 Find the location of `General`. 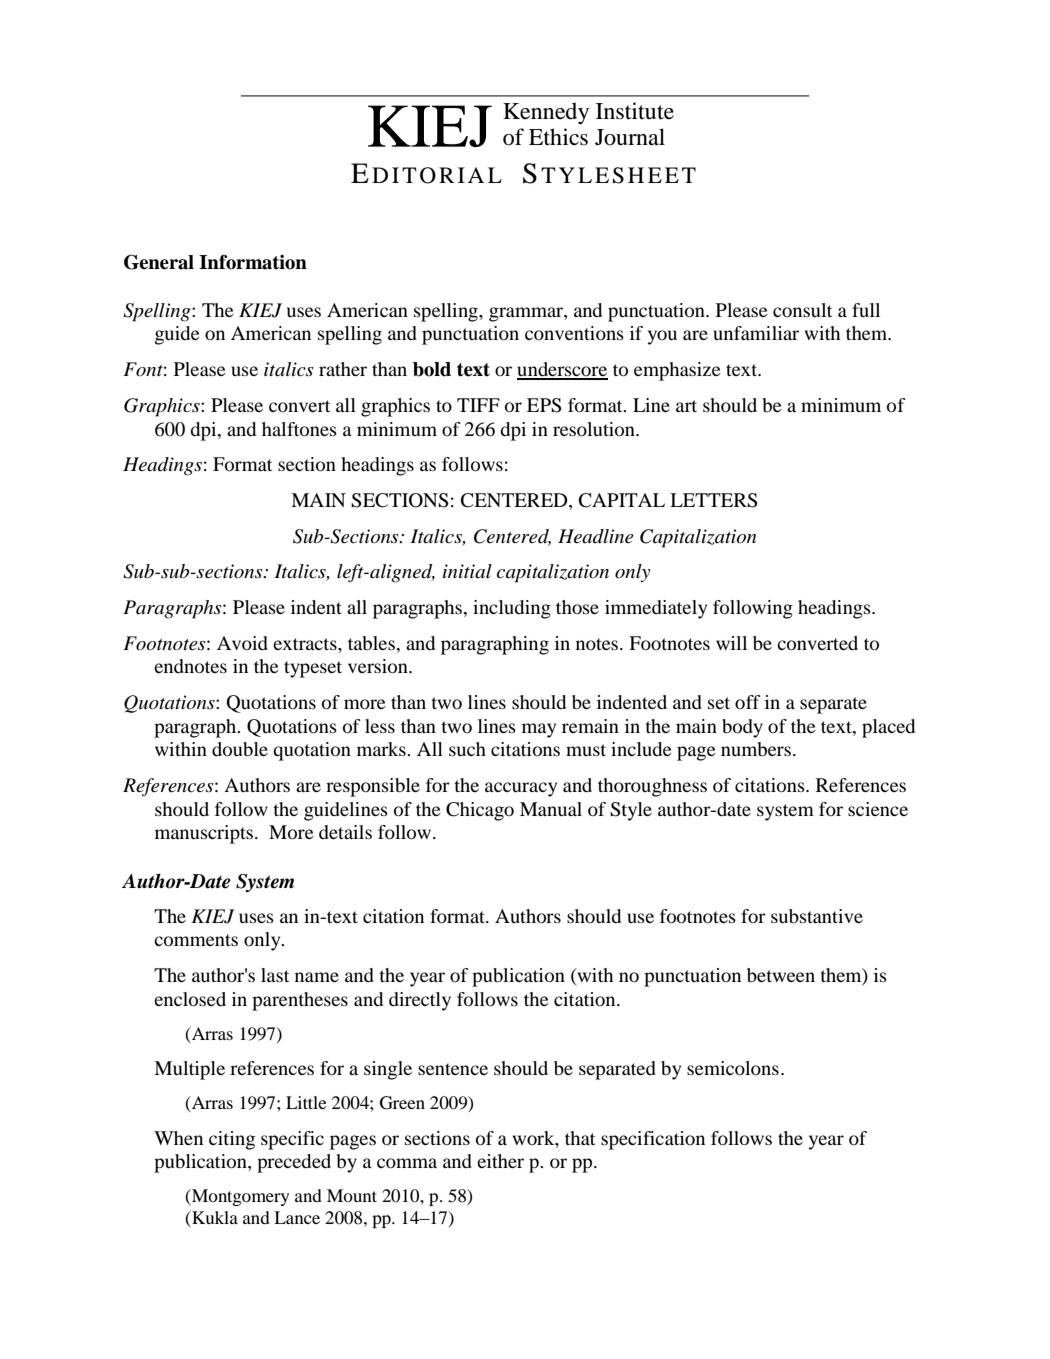

General is located at coordinates (159, 262).
